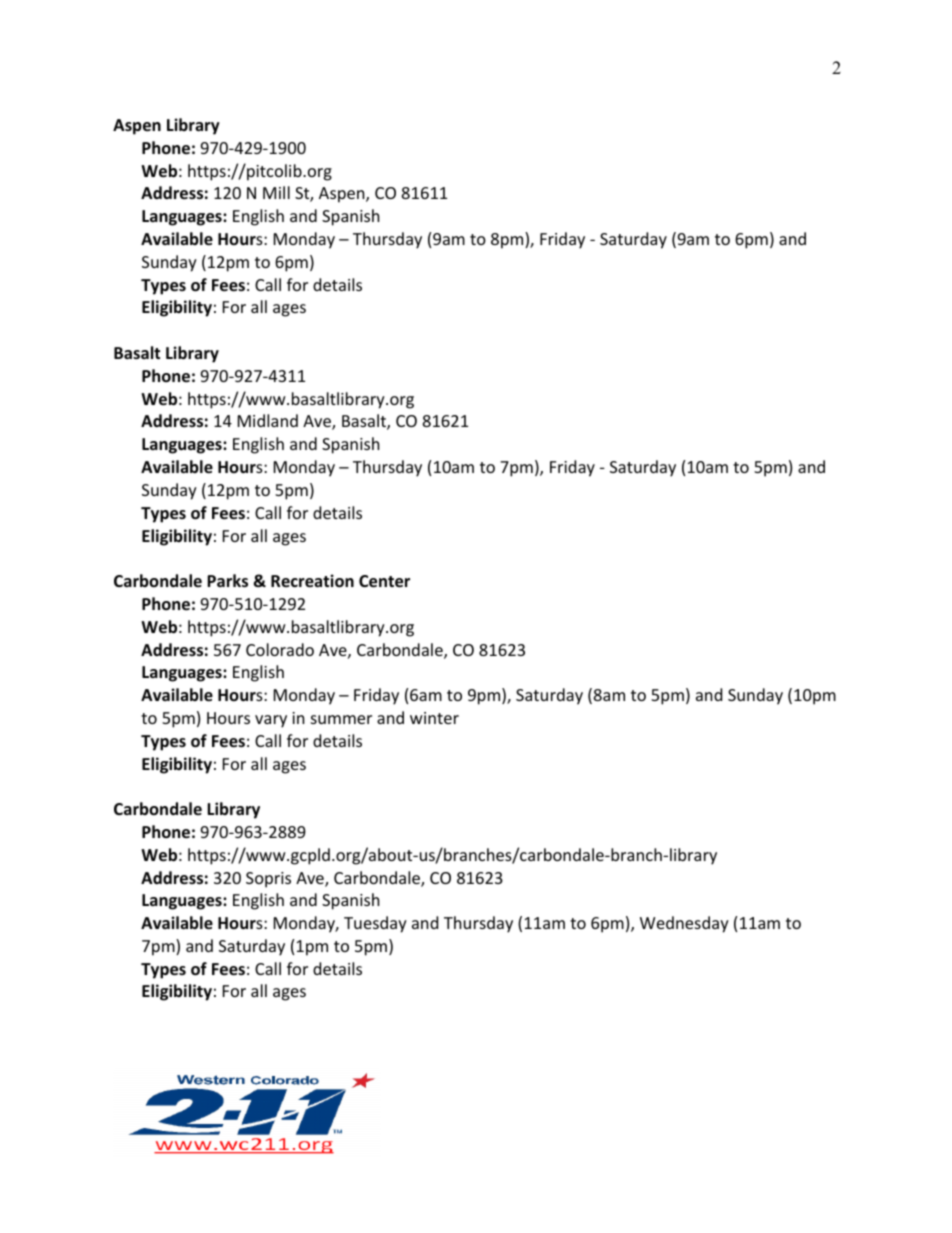  Describe the element at coordinates (341, 719) in the document. I see `summer` at that location.
